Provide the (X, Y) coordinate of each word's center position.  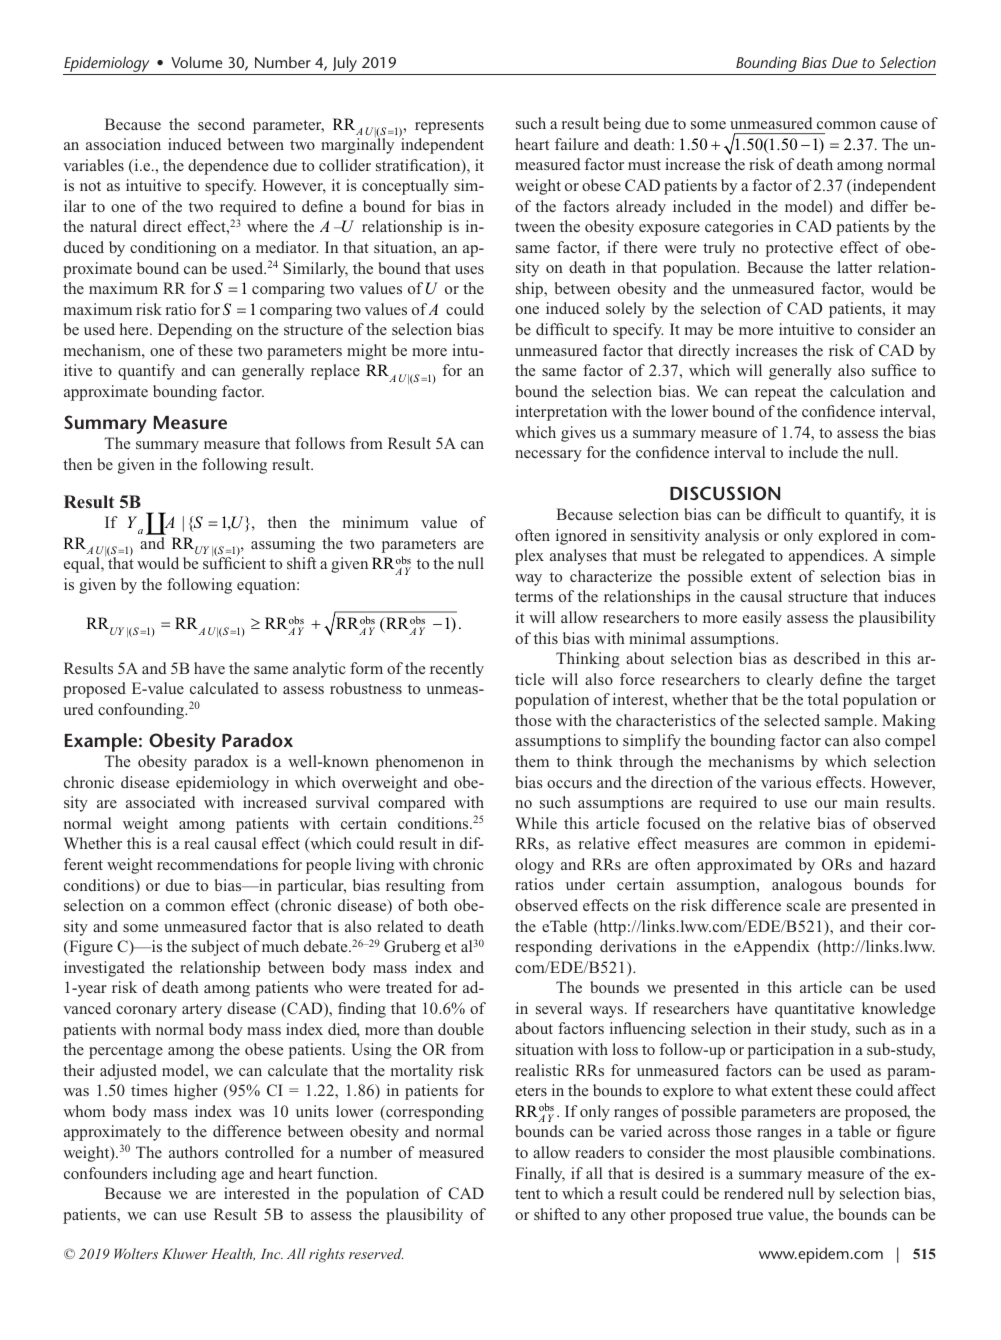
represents (449, 127)
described (827, 658)
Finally (540, 1175)
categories (739, 228)
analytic (319, 670)
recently (457, 670)
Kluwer (185, 1253)
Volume (196, 62)
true (750, 1215)
